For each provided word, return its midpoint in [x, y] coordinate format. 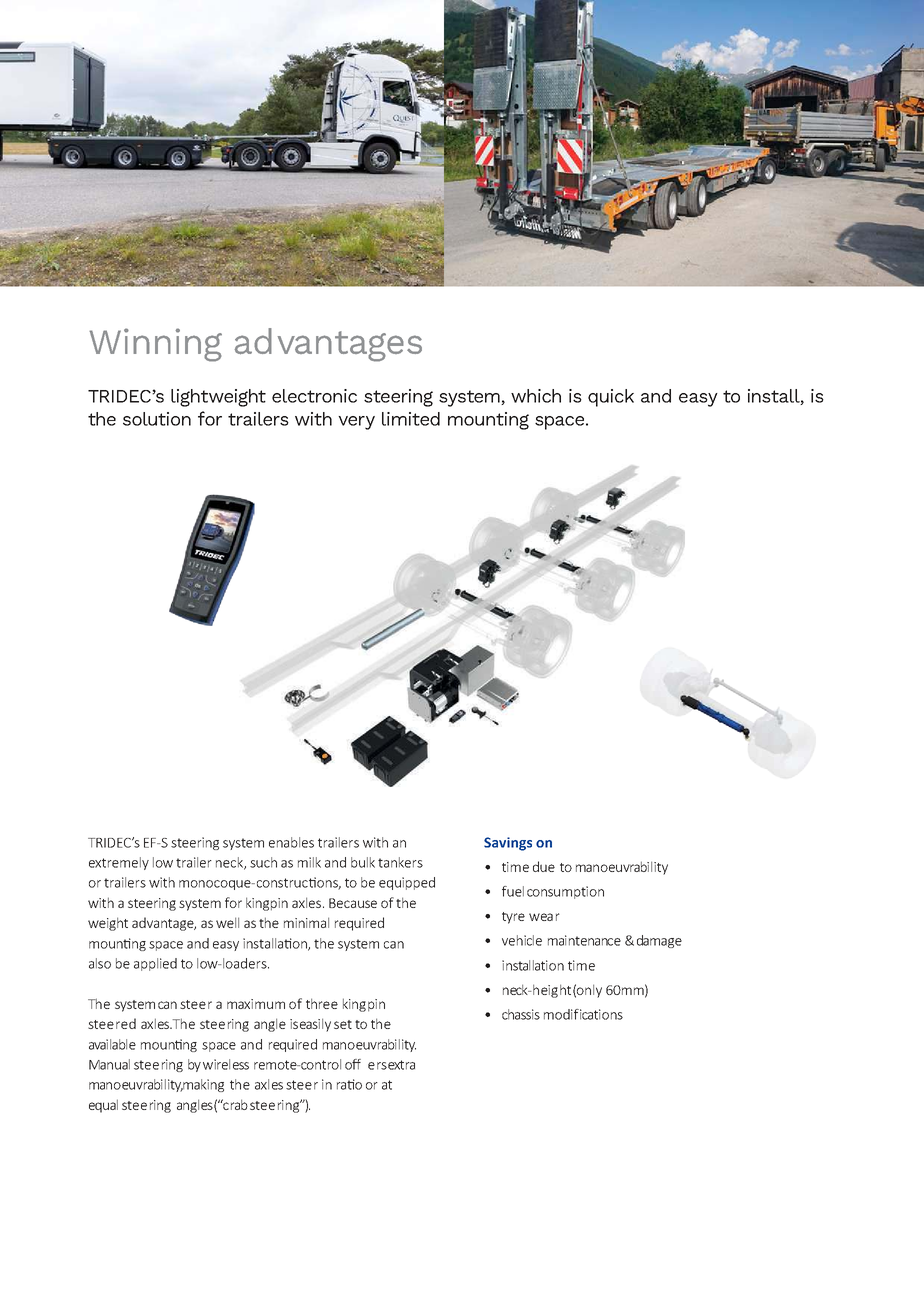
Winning [155, 345]
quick [611, 398]
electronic [314, 396]
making [203, 1085]
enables [291, 842]
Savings [508, 844]
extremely [119, 863]
